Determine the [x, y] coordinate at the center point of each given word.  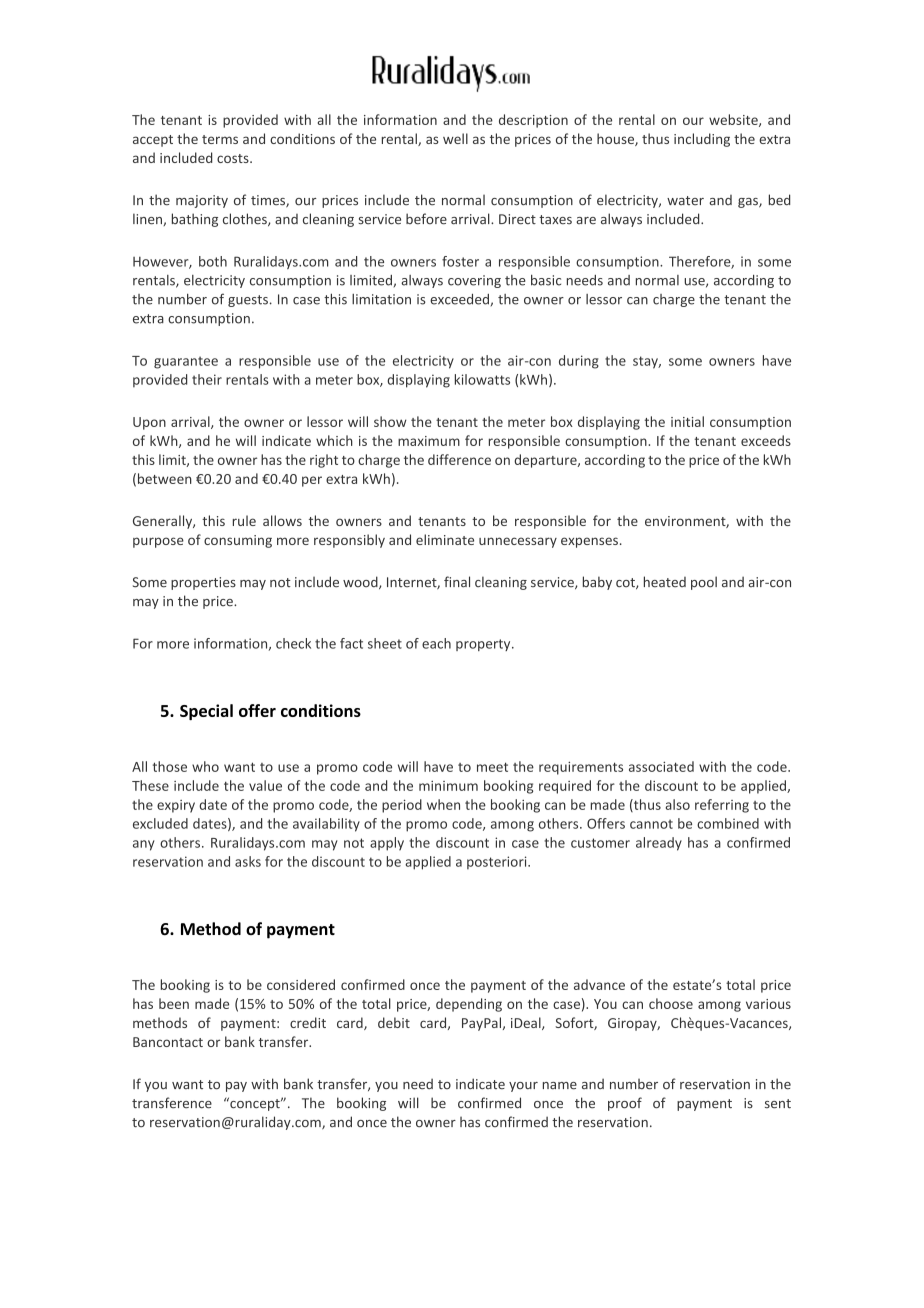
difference [459, 459]
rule [244, 520]
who [205, 766]
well [455, 138]
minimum [448, 786]
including [702, 140]
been [174, 1003]
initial [687, 421]
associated [661, 766]
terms [220, 139]
